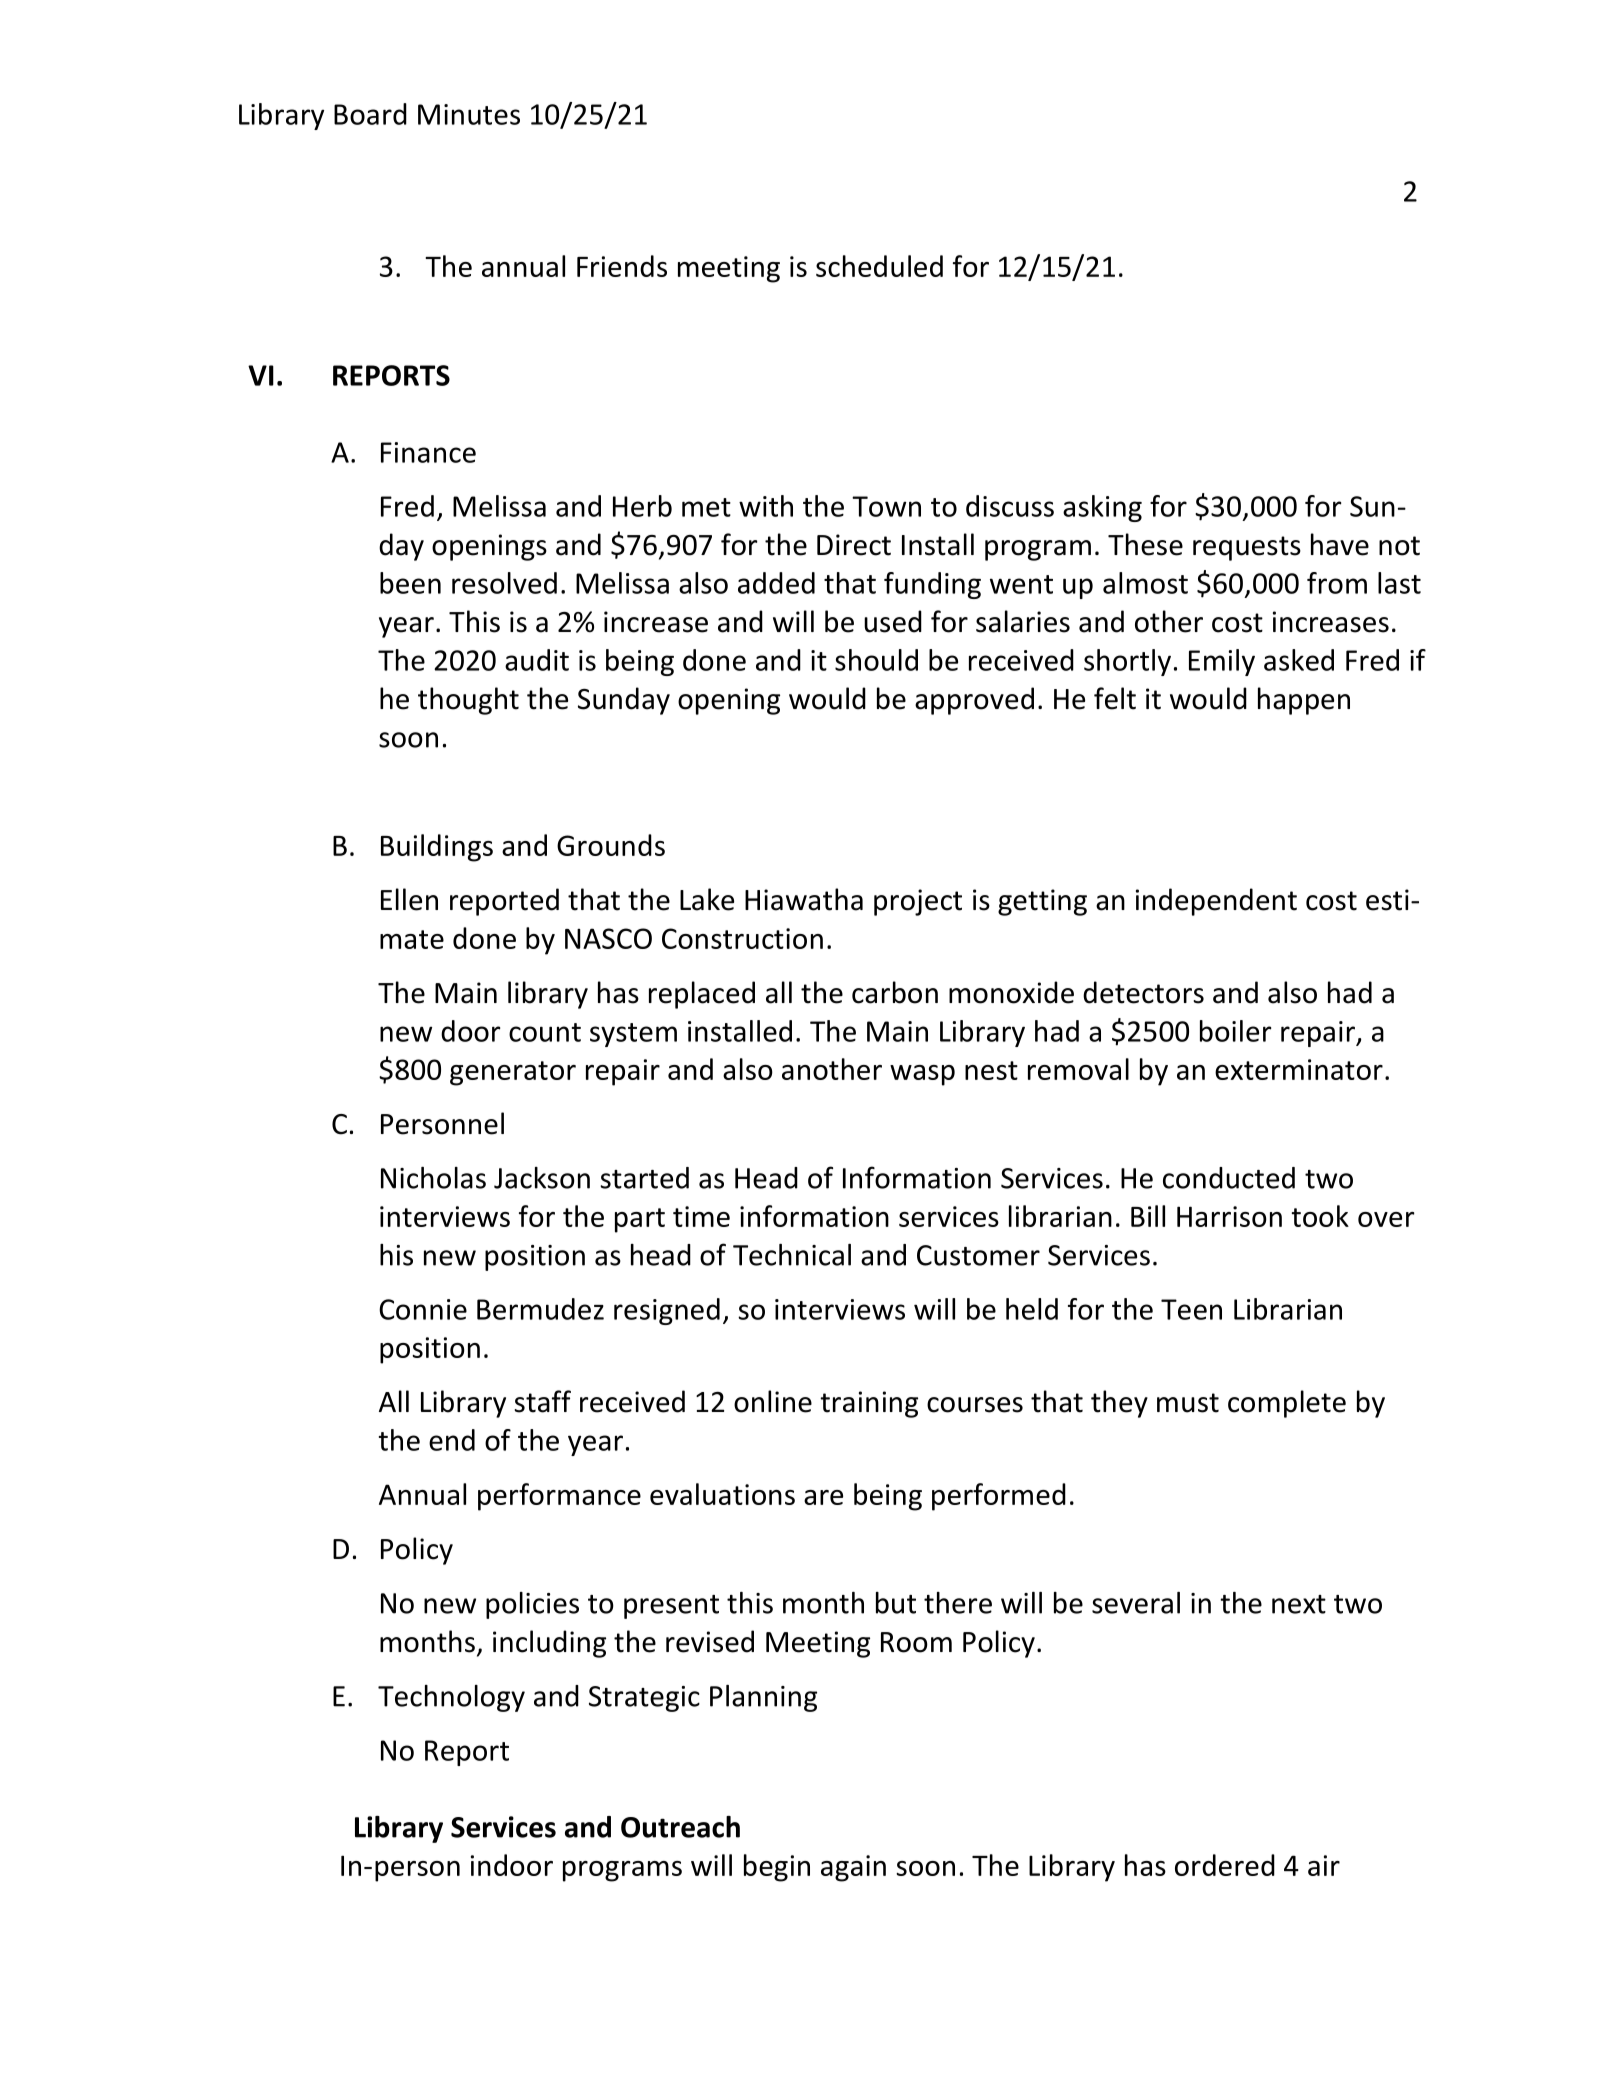 This screenshot has width=1607, height=2080. Describe the element at coordinates (469, 114) in the screenshot. I see `Minutes` at that location.
